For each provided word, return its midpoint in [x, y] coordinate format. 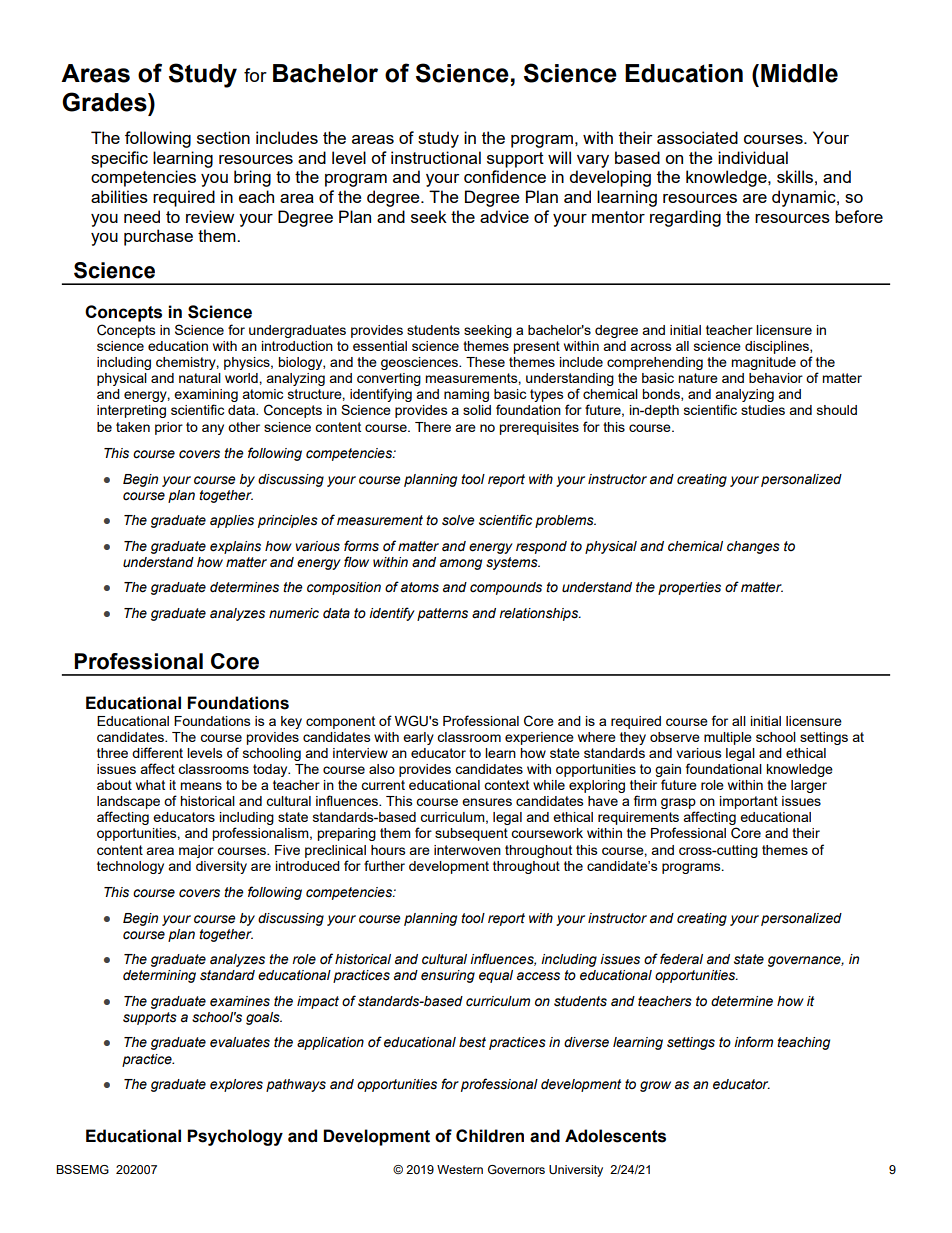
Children [490, 1136]
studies [763, 410]
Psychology [235, 1137]
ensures [487, 802]
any [213, 429]
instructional [436, 157]
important [749, 802]
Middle [799, 73]
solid [477, 410]
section [223, 137]
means [201, 786]
